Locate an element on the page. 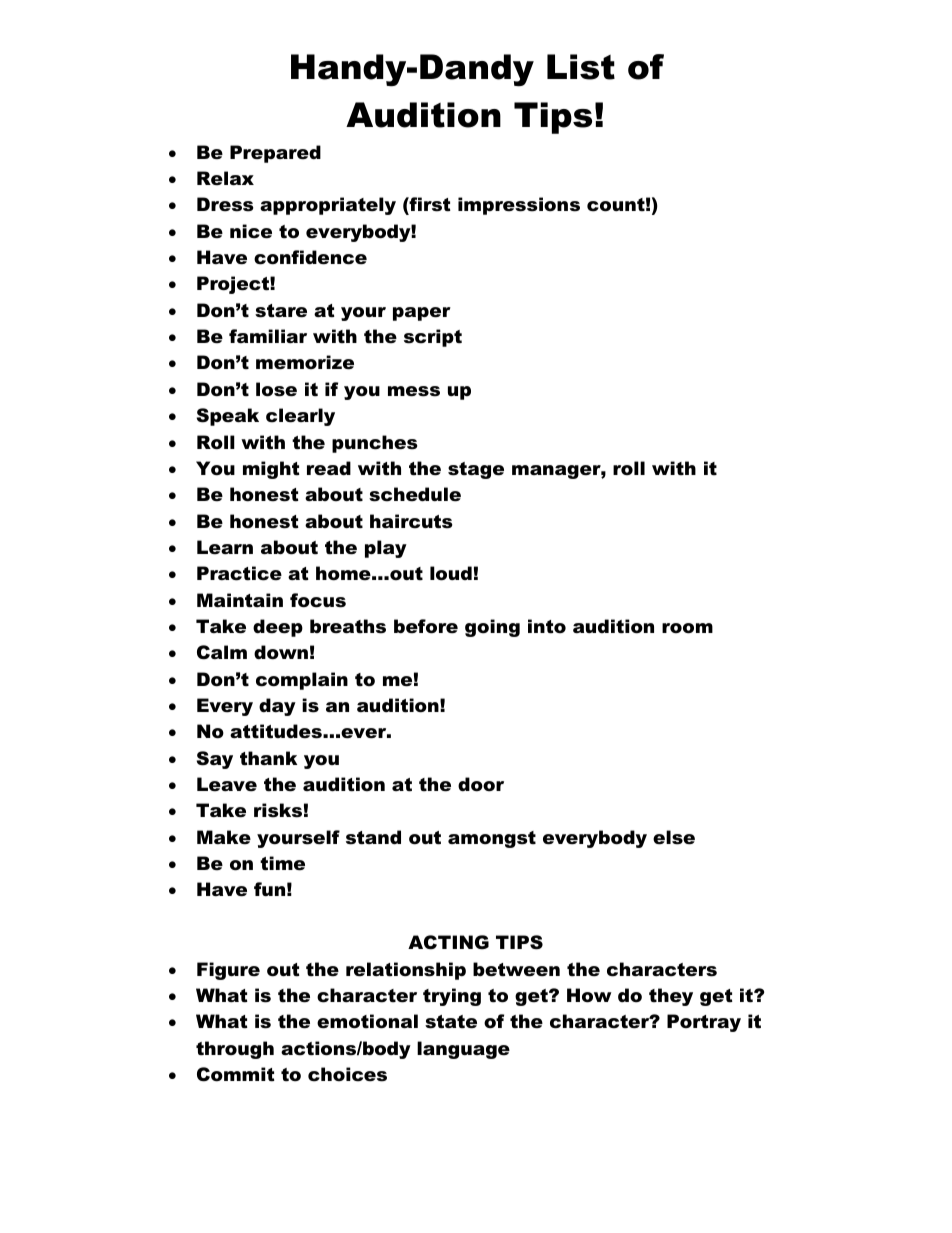 The image size is (952, 1233). through is located at coordinates (235, 1050).
